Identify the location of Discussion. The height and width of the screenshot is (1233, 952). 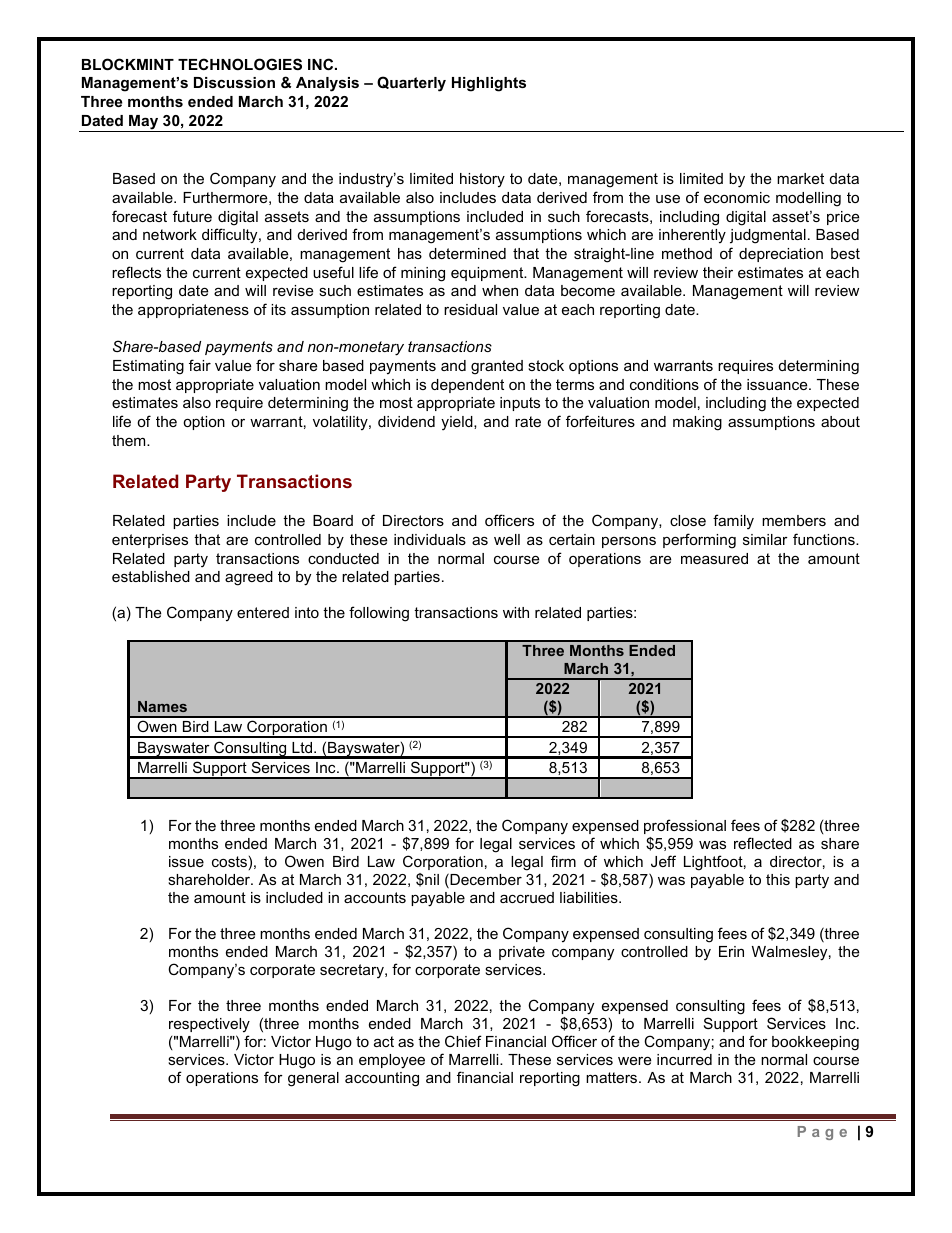
(234, 82).
